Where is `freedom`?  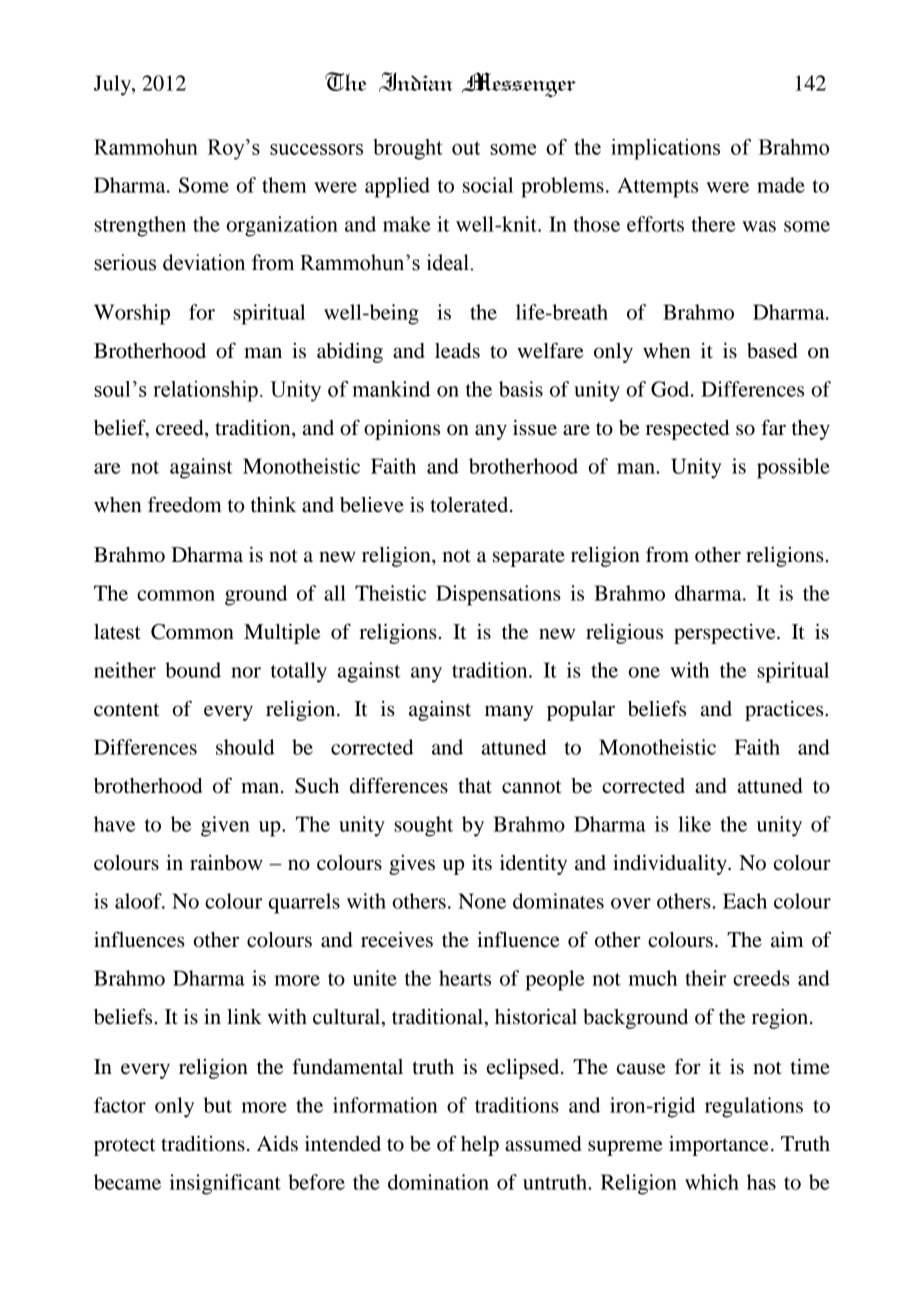
freedom is located at coordinates (185, 504).
